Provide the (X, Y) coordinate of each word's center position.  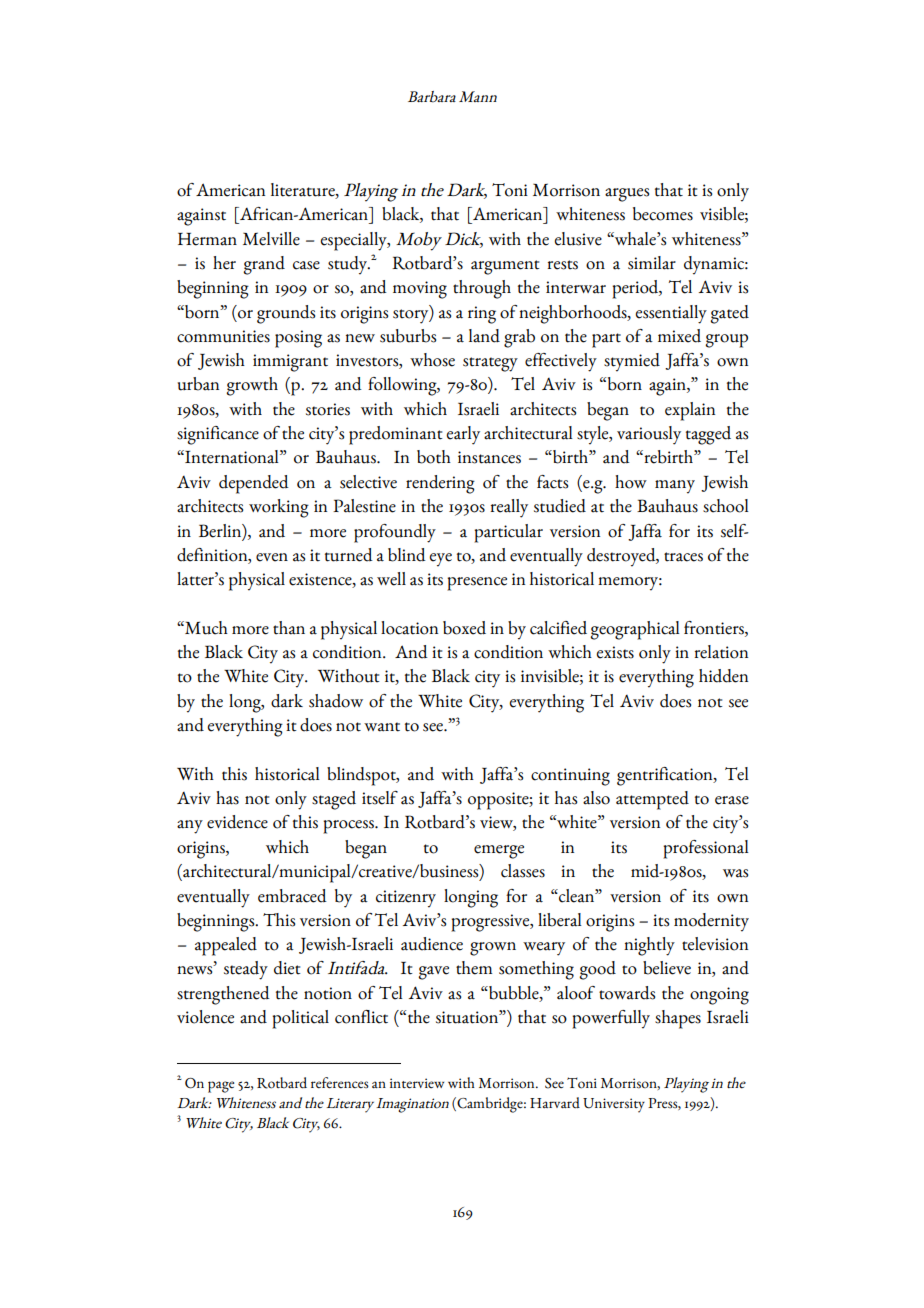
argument (505, 267)
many (675, 487)
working (279, 508)
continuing (570, 777)
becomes (663, 214)
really (509, 508)
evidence (237, 822)
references (340, 1083)
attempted (652, 800)
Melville (271, 239)
